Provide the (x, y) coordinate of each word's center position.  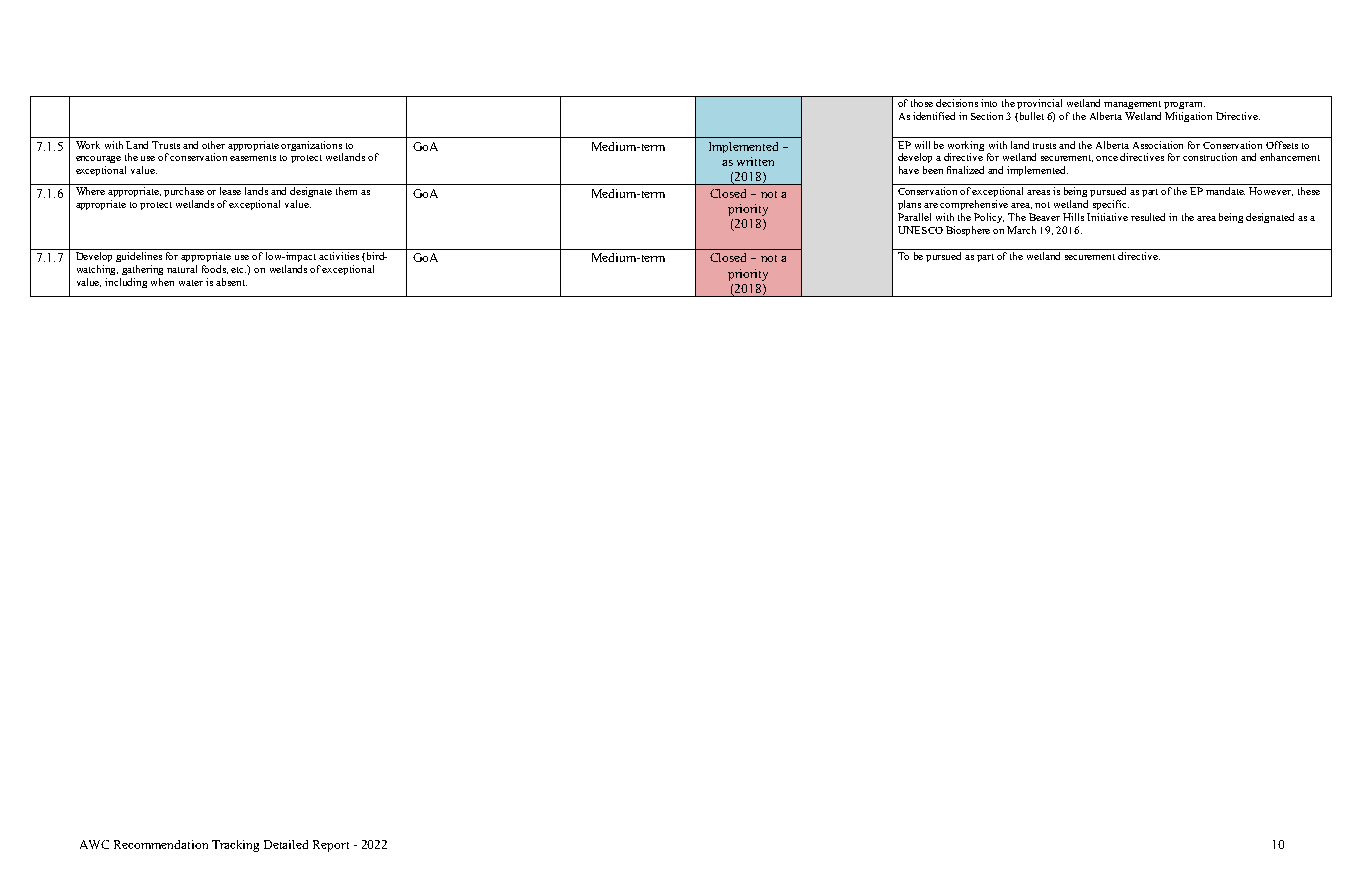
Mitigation (1188, 117)
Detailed (286, 844)
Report (331, 846)
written (755, 161)
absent (231, 282)
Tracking (235, 846)
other (213, 145)
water (191, 283)
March (1021, 230)
